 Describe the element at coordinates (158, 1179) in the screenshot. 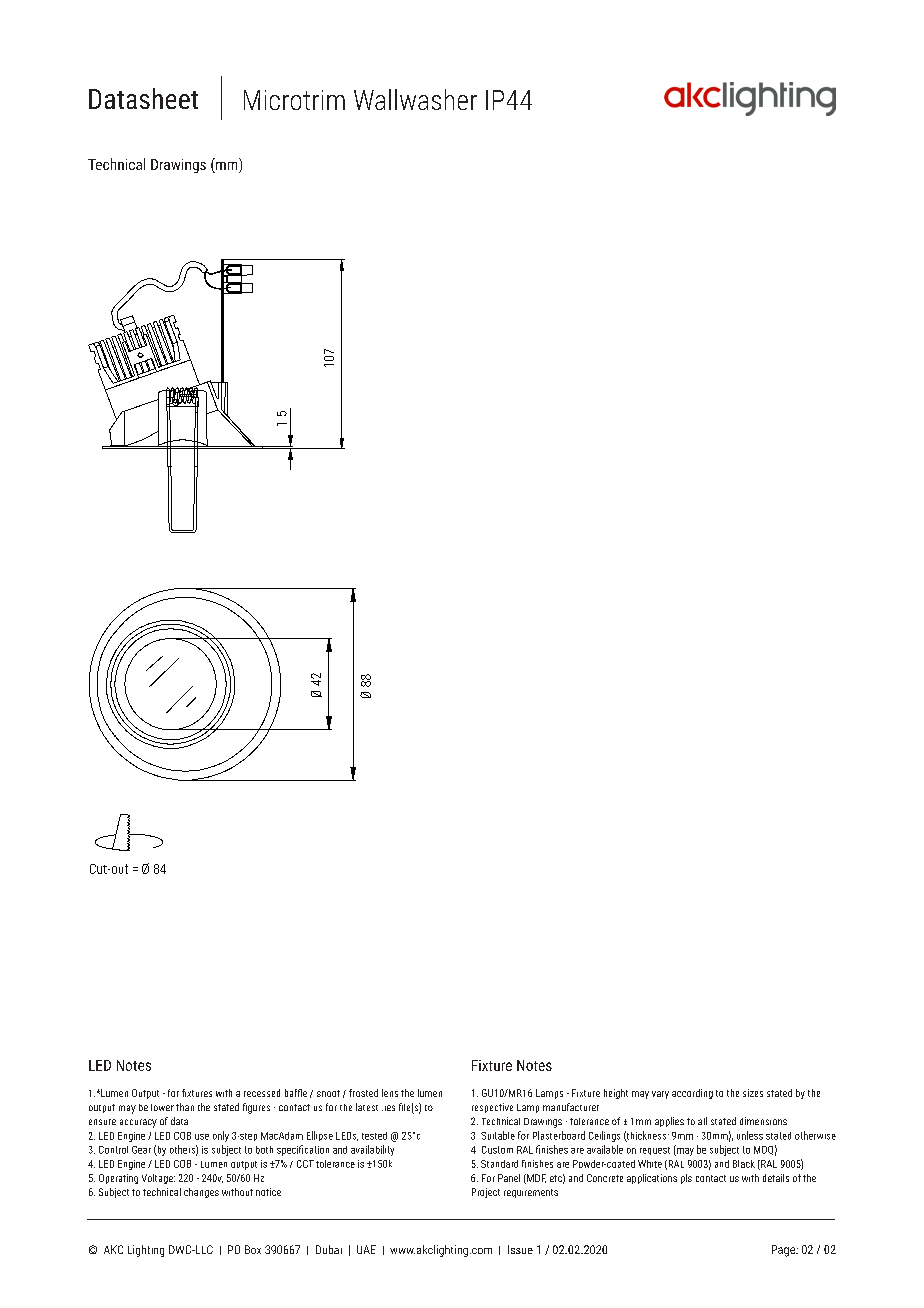

I see `Voltage` at that location.
